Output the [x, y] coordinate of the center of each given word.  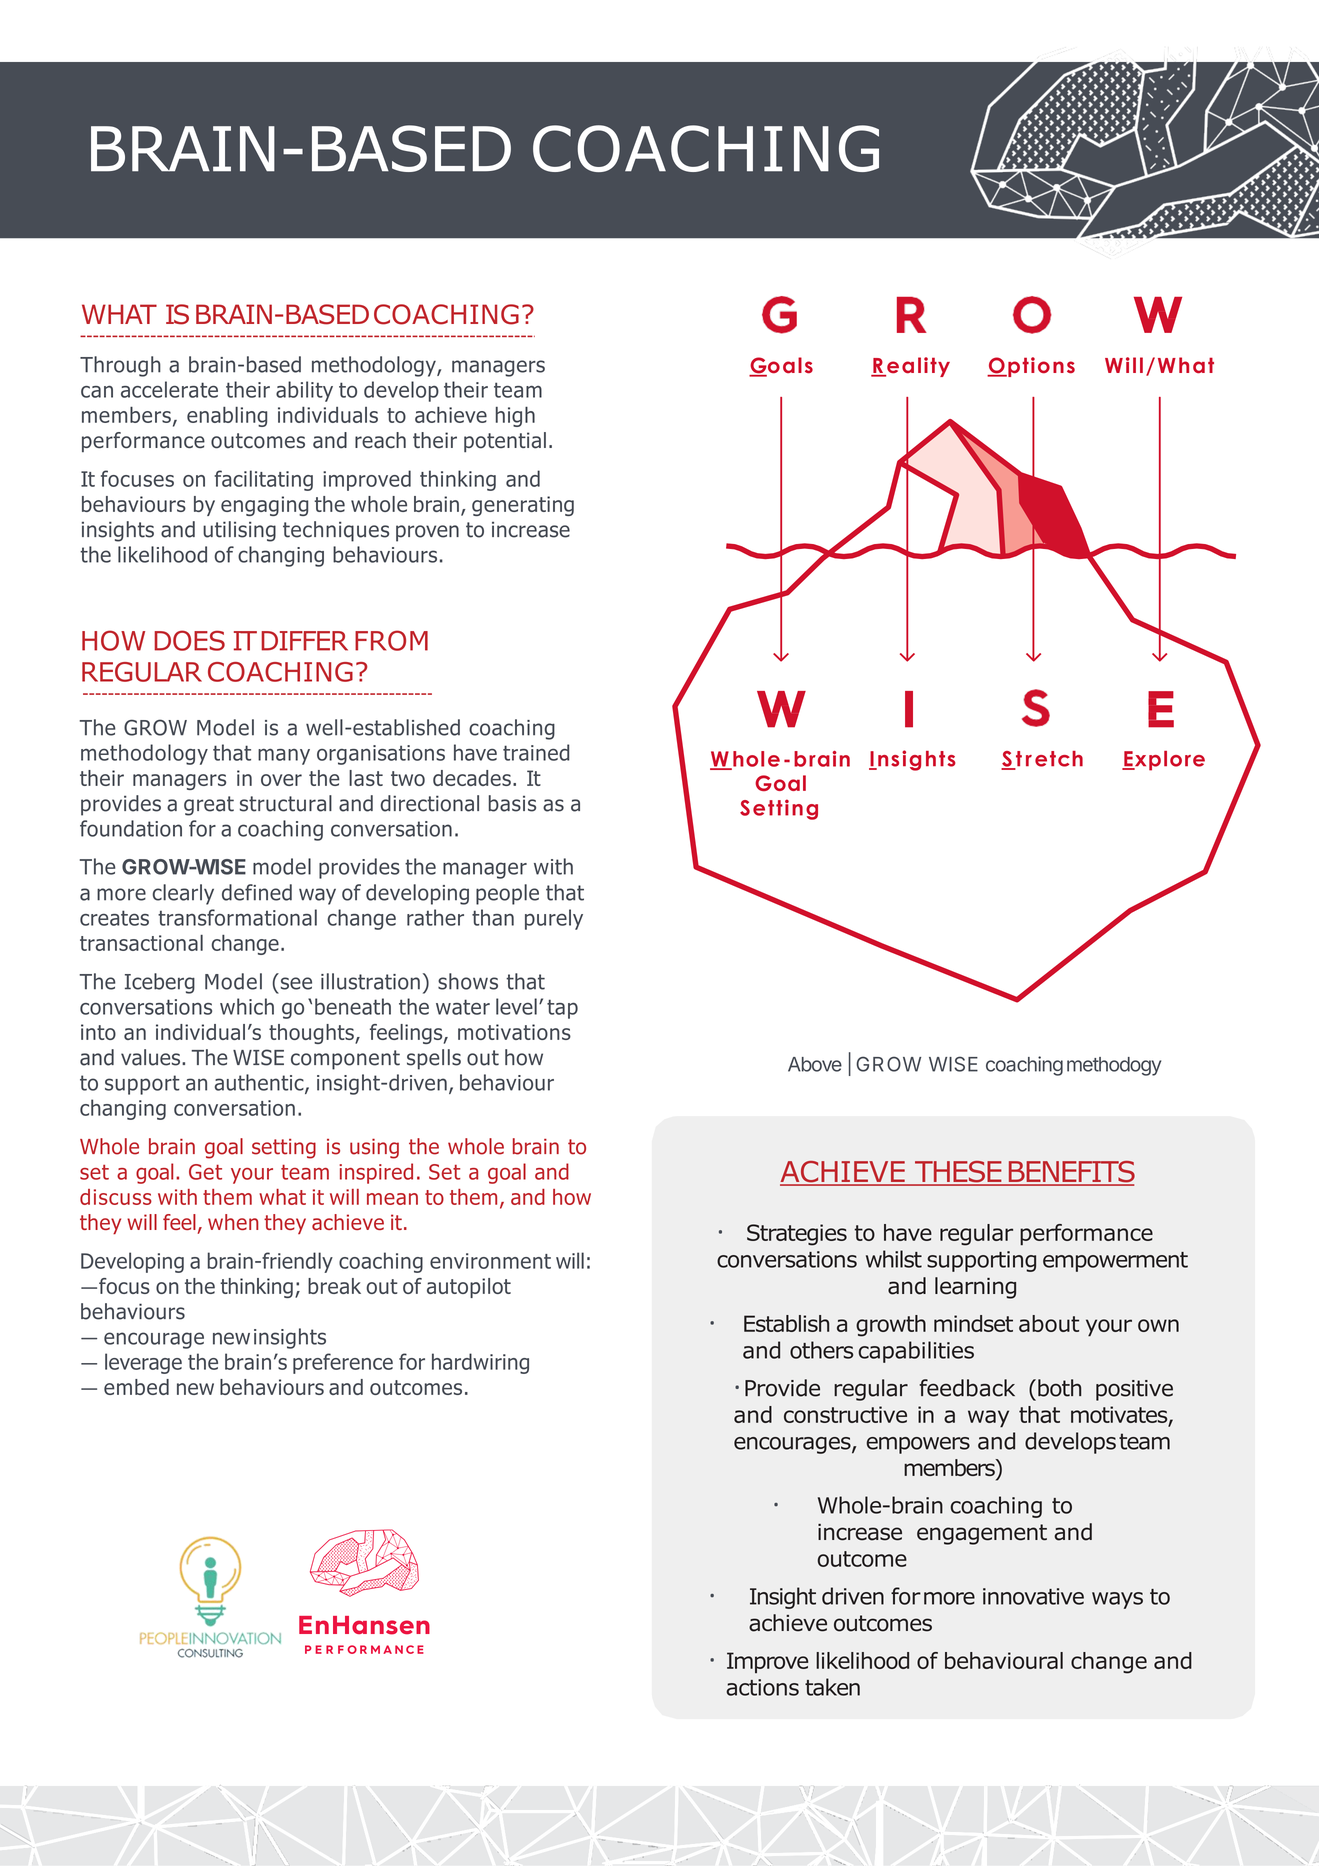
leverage [143, 1363]
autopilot [469, 1288]
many [284, 757]
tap [562, 1009]
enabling [227, 417]
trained [536, 752]
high [515, 416]
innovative [1033, 1596]
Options [1031, 367]
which [247, 1006]
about [1049, 1323]
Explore [1163, 761]
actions [762, 1687]
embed [136, 1387]
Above [815, 1064]
